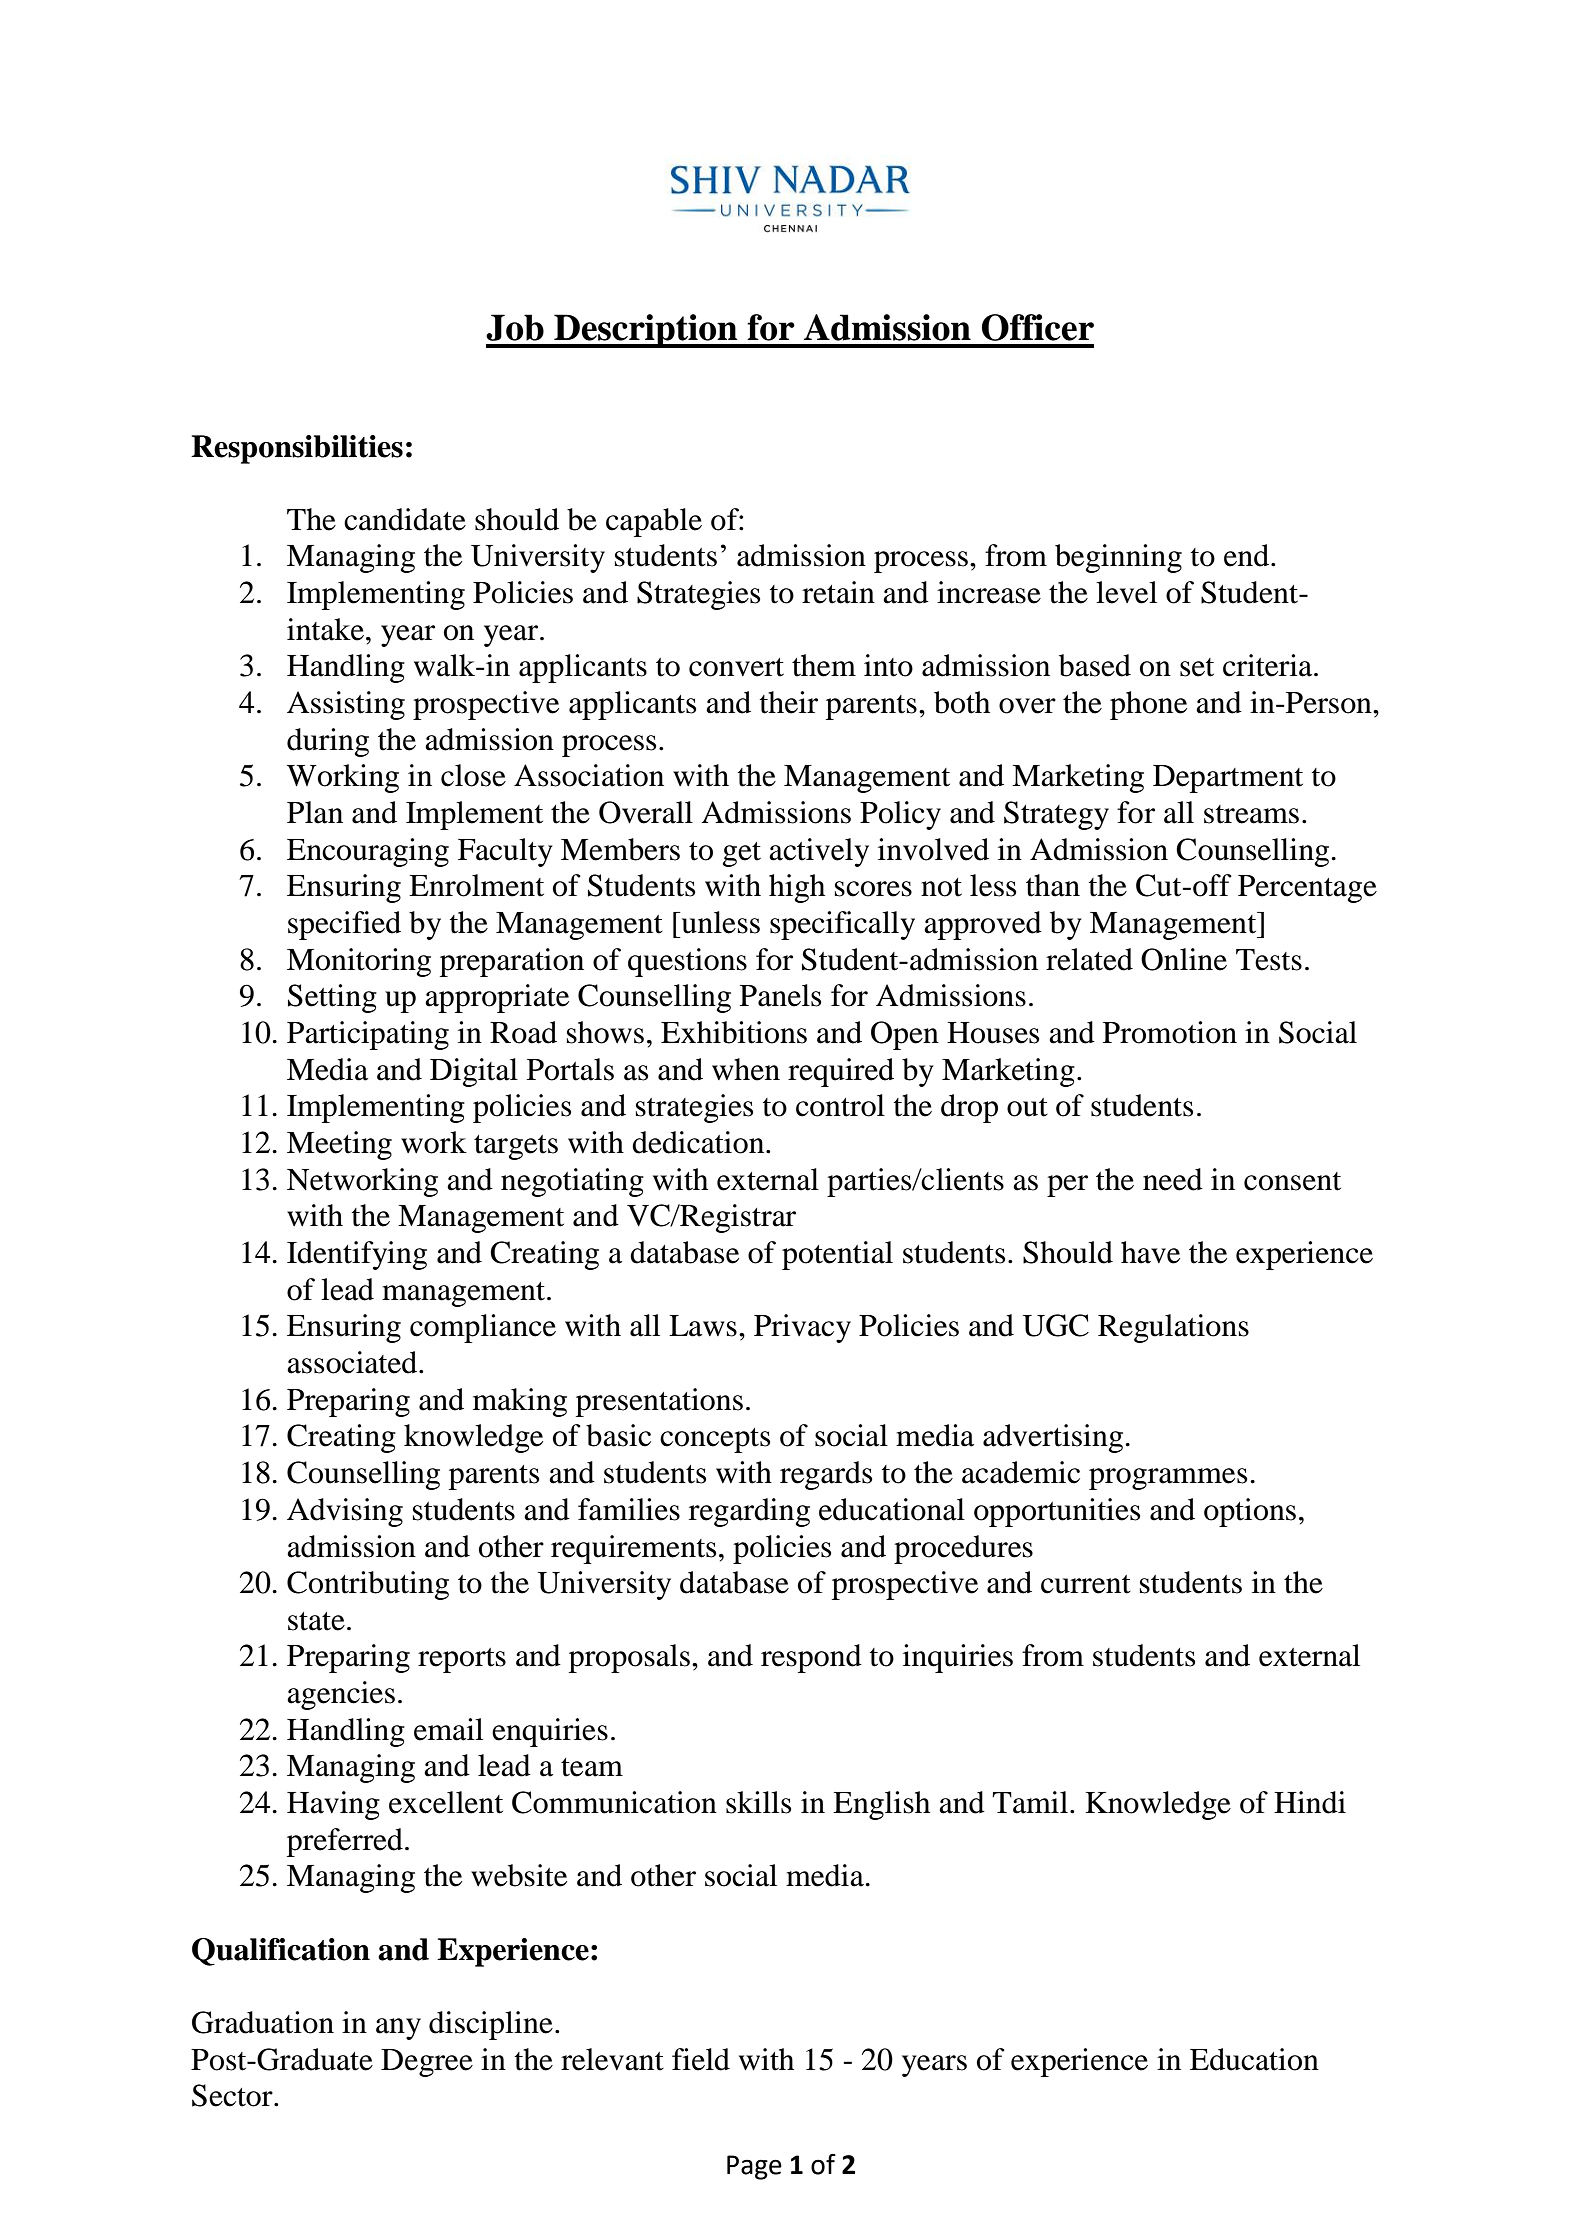  What do you see at coordinates (297, 449) in the screenshot?
I see `Responsibilities` at bounding box center [297, 449].
